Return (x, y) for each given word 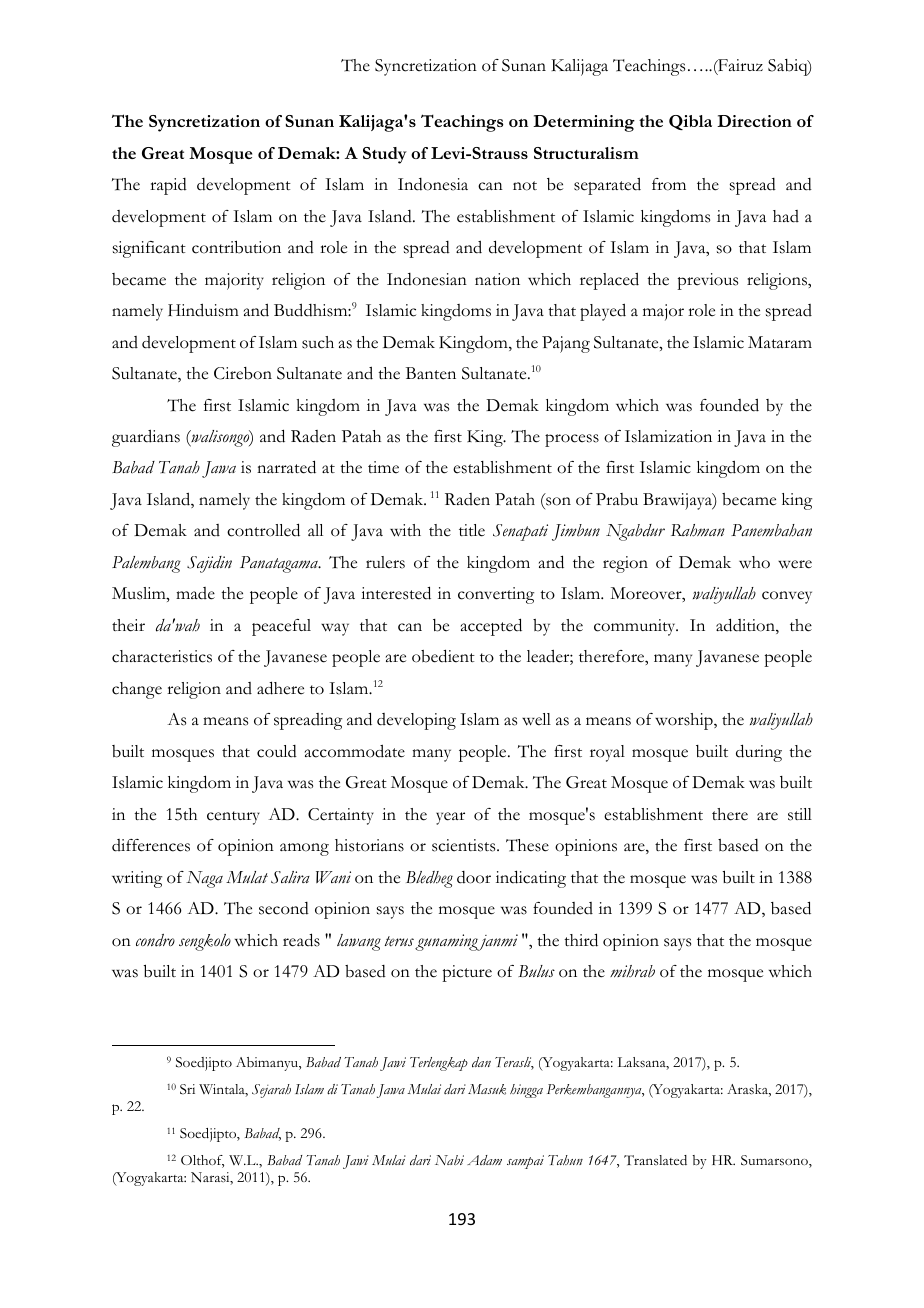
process (572, 440)
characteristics (162, 656)
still (800, 814)
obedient (443, 656)
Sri (187, 1089)
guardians (146, 438)
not (525, 186)
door (474, 877)
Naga (204, 879)
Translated (655, 1160)
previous (707, 281)
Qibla (690, 122)
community (636, 627)
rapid (168, 186)
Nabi (449, 1160)
